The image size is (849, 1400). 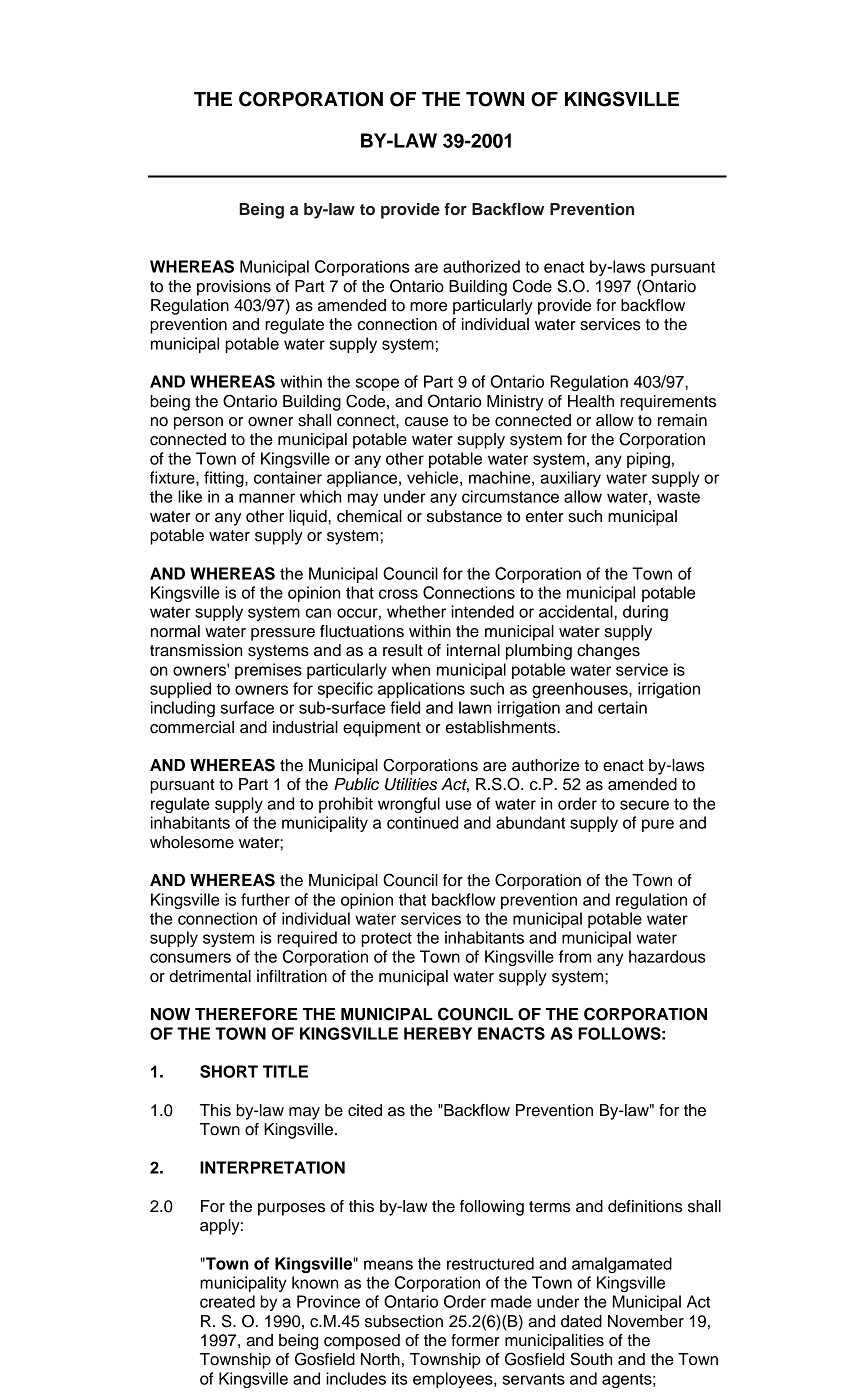 I want to click on more, so click(x=428, y=307).
